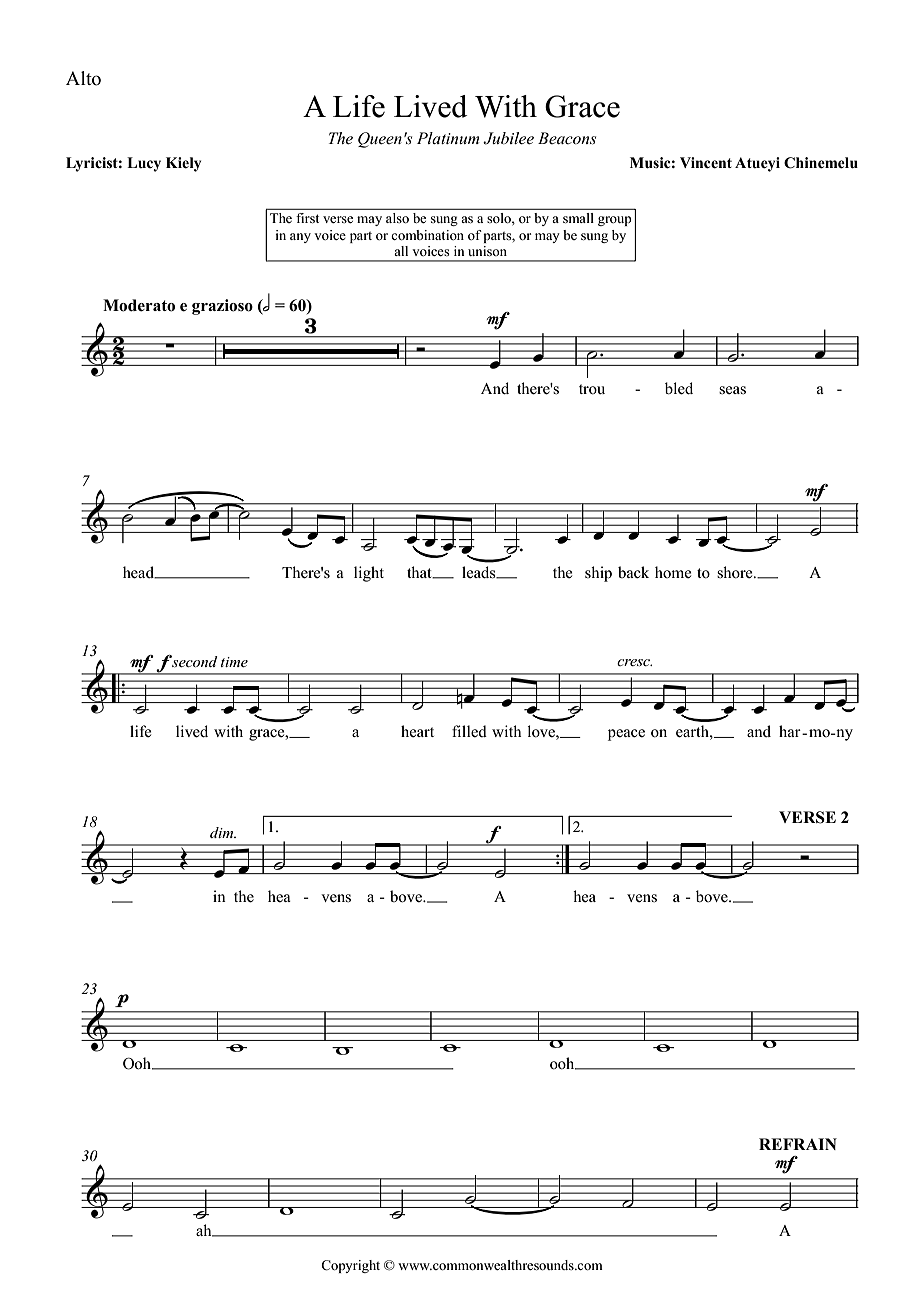 Image resolution: width=924 pixels, height=1308 pixels. What do you see at coordinates (626, 735) in the screenshot?
I see `peace` at bounding box center [626, 735].
